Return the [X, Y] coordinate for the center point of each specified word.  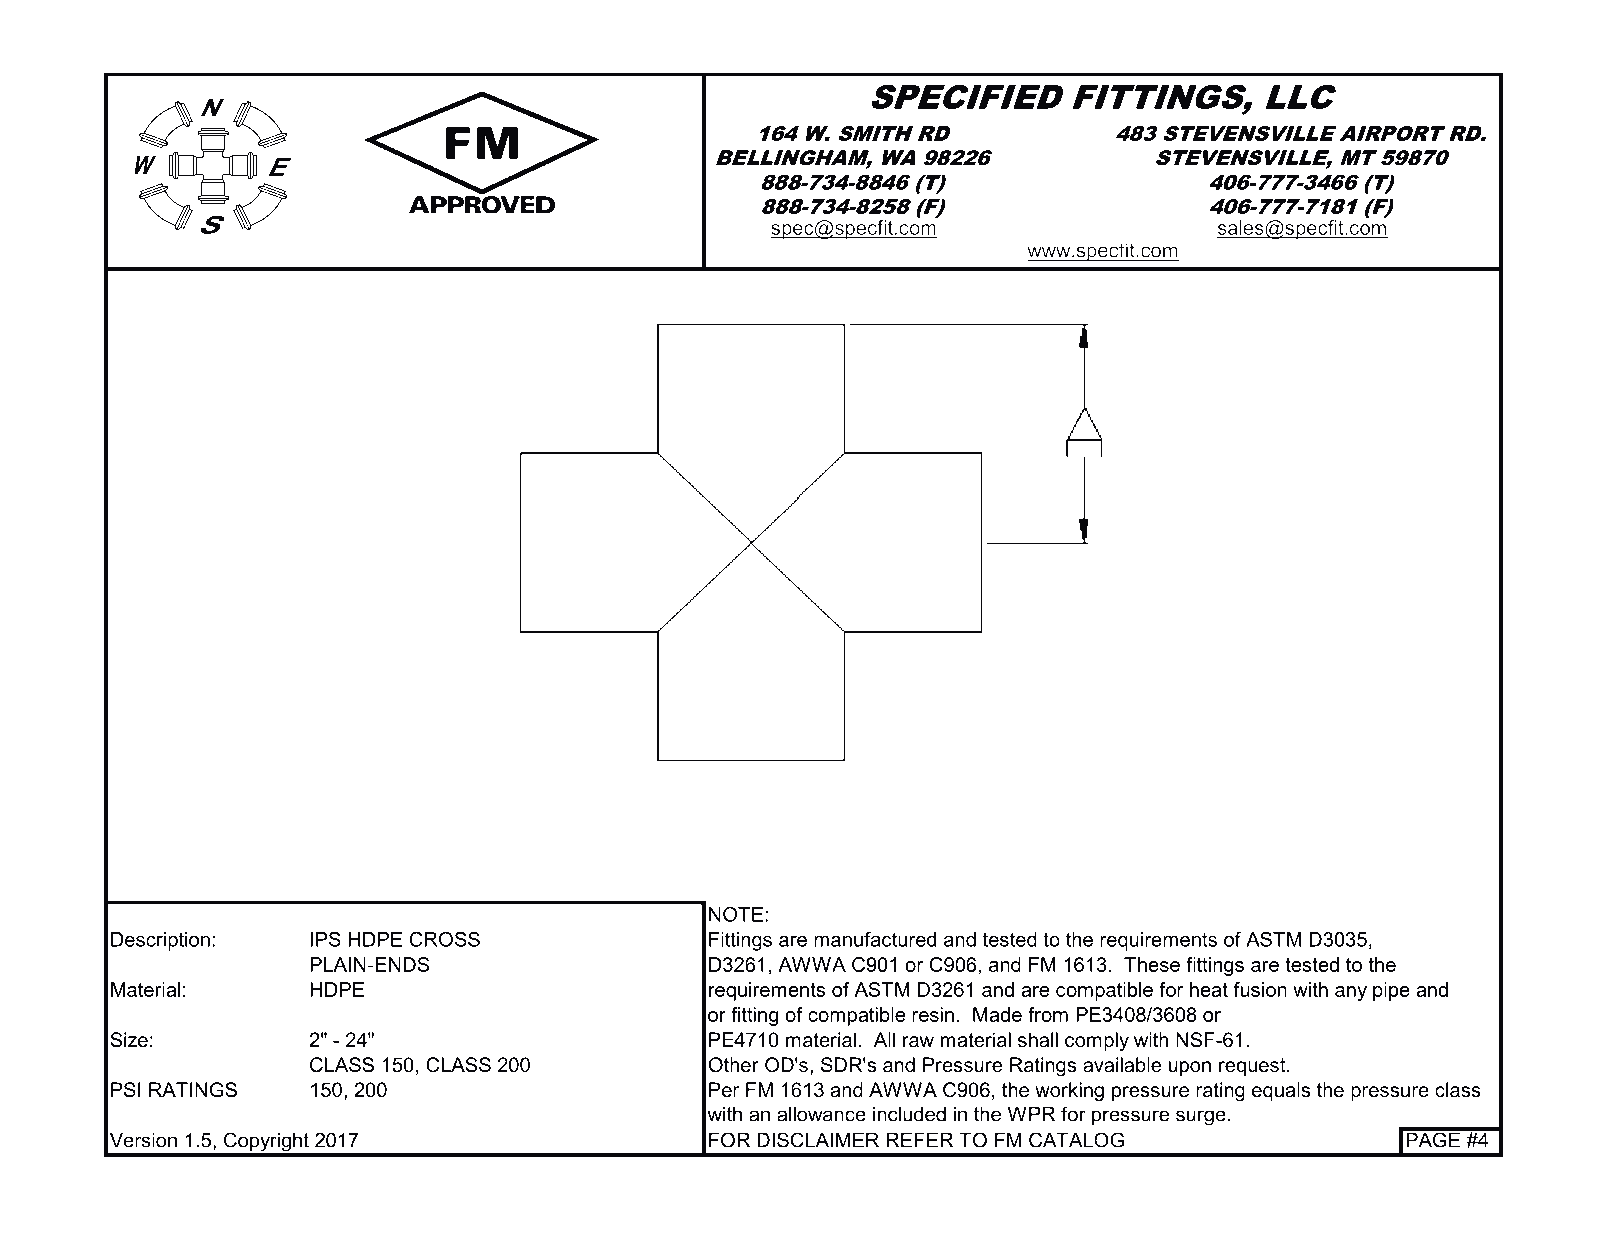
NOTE [736, 914]
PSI [126, 1090]
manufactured [875, 939]
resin [933, 1014]
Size [129, 1040]
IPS [326, 939]
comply [1097, 1042]
